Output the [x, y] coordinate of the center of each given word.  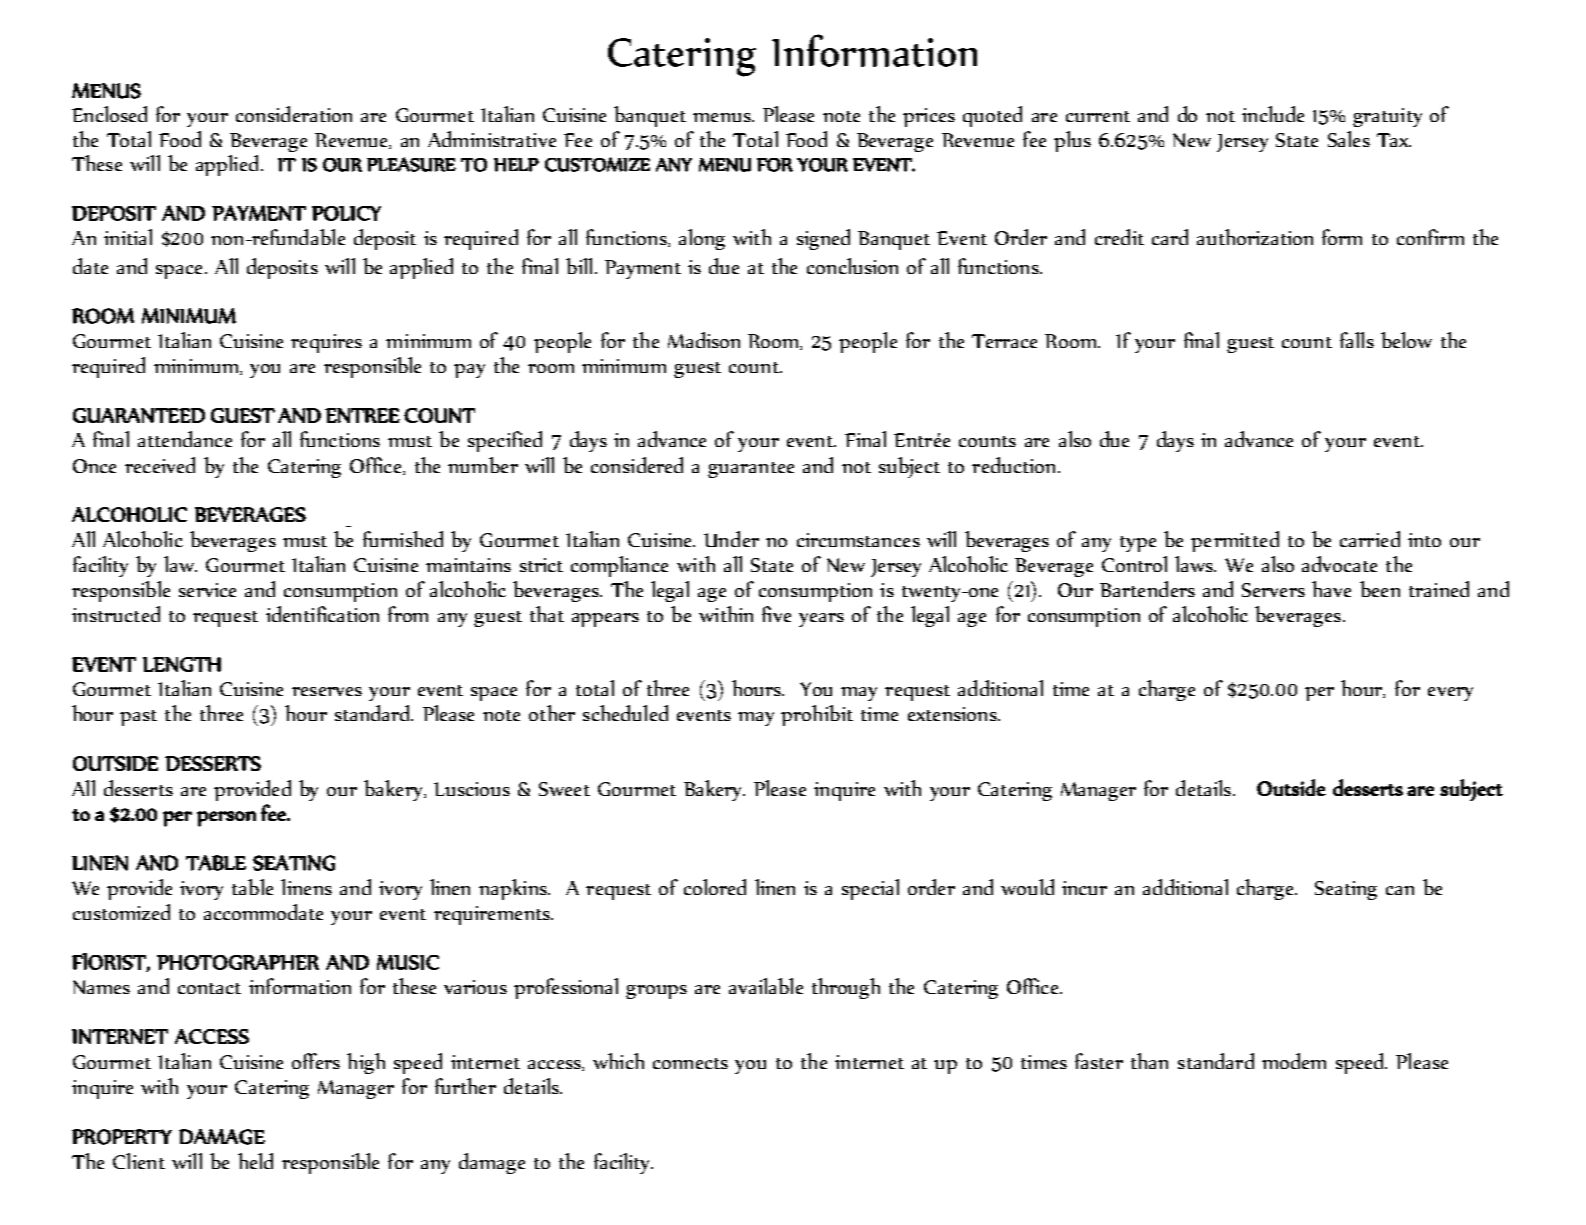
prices [929, 117]
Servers [1273, 590]
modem [1294, 1061]
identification [322, 614]
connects [690, 1063]
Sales [1349, 139]
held [255, 1161]
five [776, 614]
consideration [294, 114]
